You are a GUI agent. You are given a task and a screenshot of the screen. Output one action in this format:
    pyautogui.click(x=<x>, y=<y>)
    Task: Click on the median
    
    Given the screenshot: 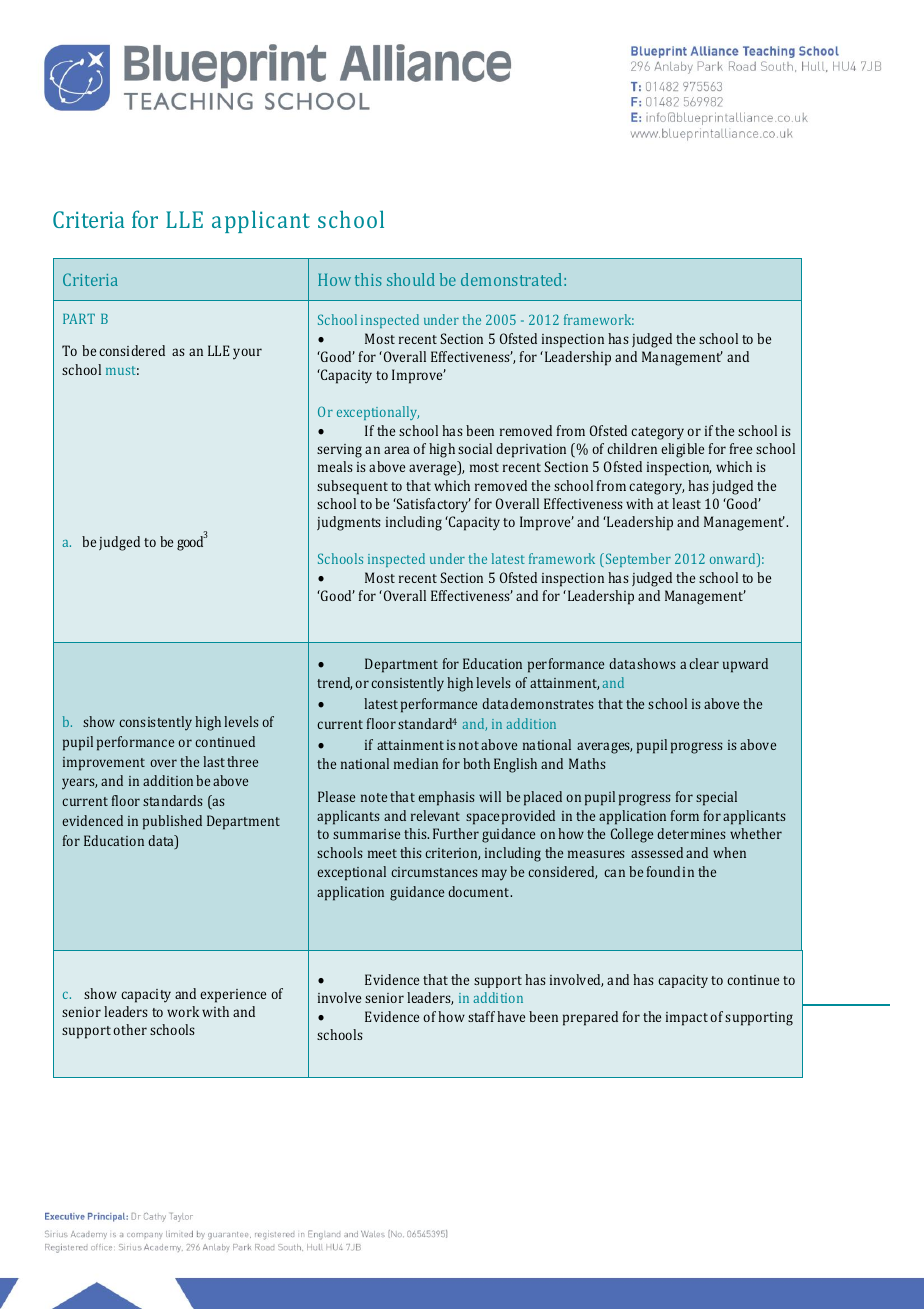 What is the action you would take?
    pyautogui.click(x=416, y=763)
